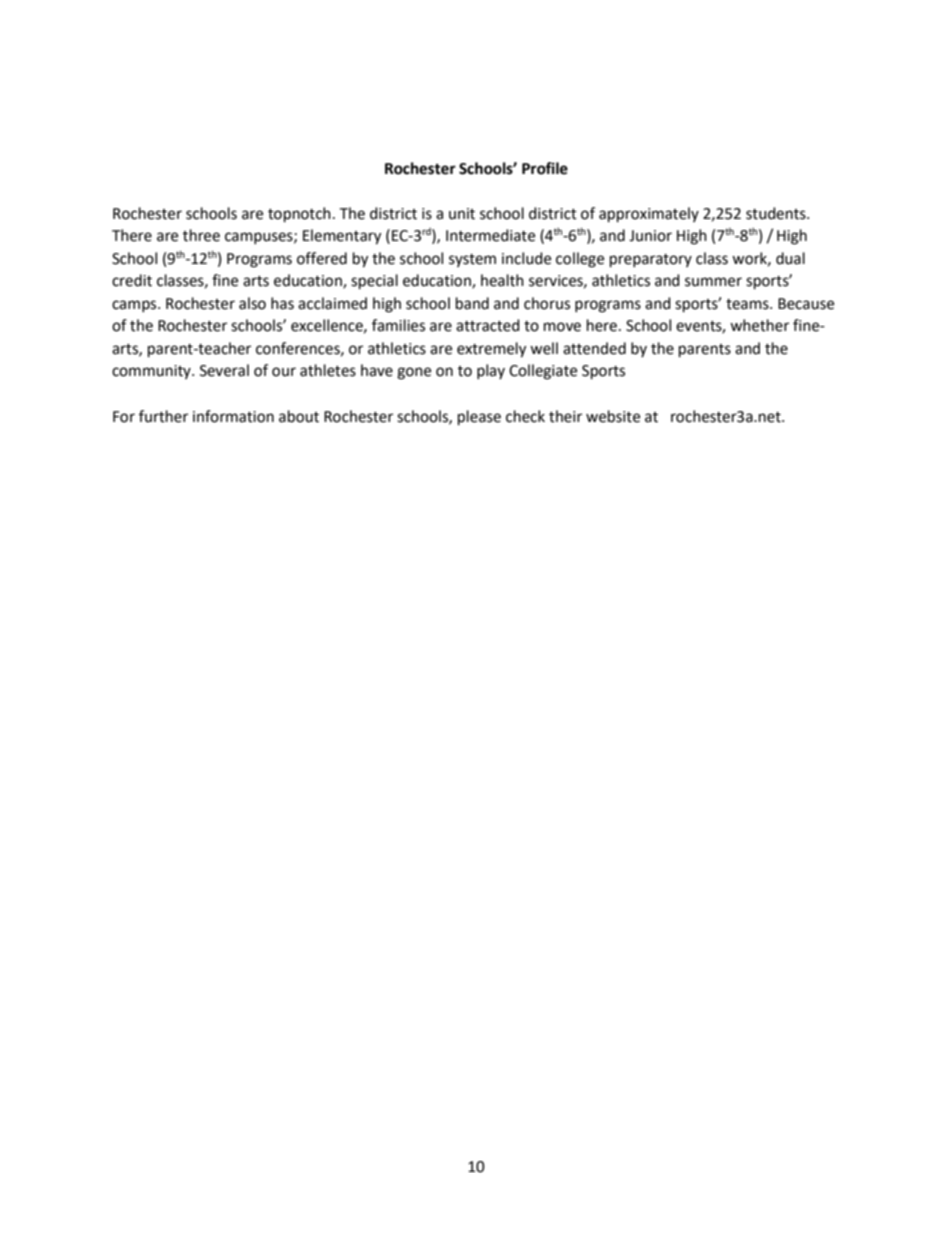 This page has width=952, height=1233. Describe the element at coordinates (545, 168) in the page. I see `Profile` at that location.
